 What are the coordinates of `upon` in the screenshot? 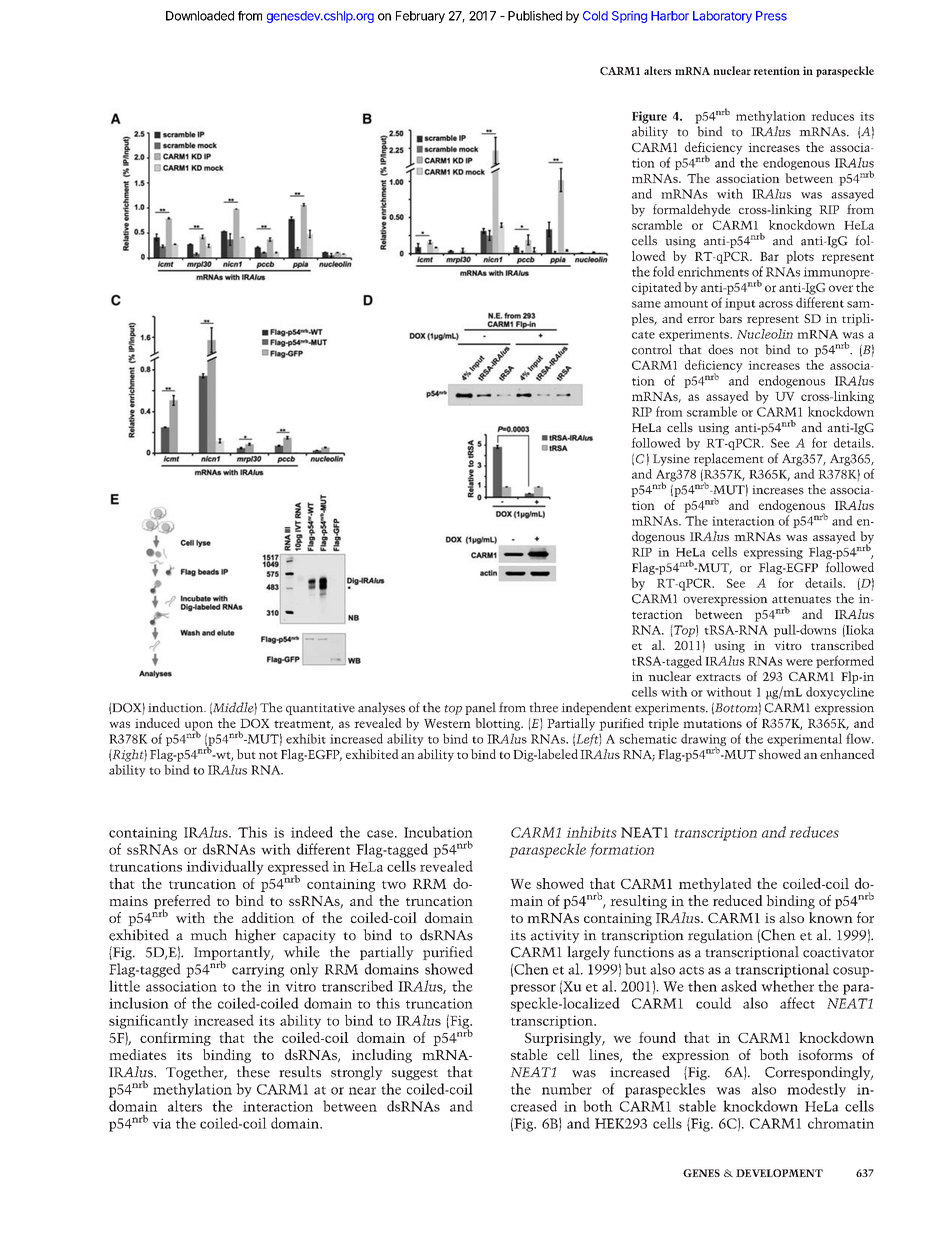 It's located at (199, 727).
